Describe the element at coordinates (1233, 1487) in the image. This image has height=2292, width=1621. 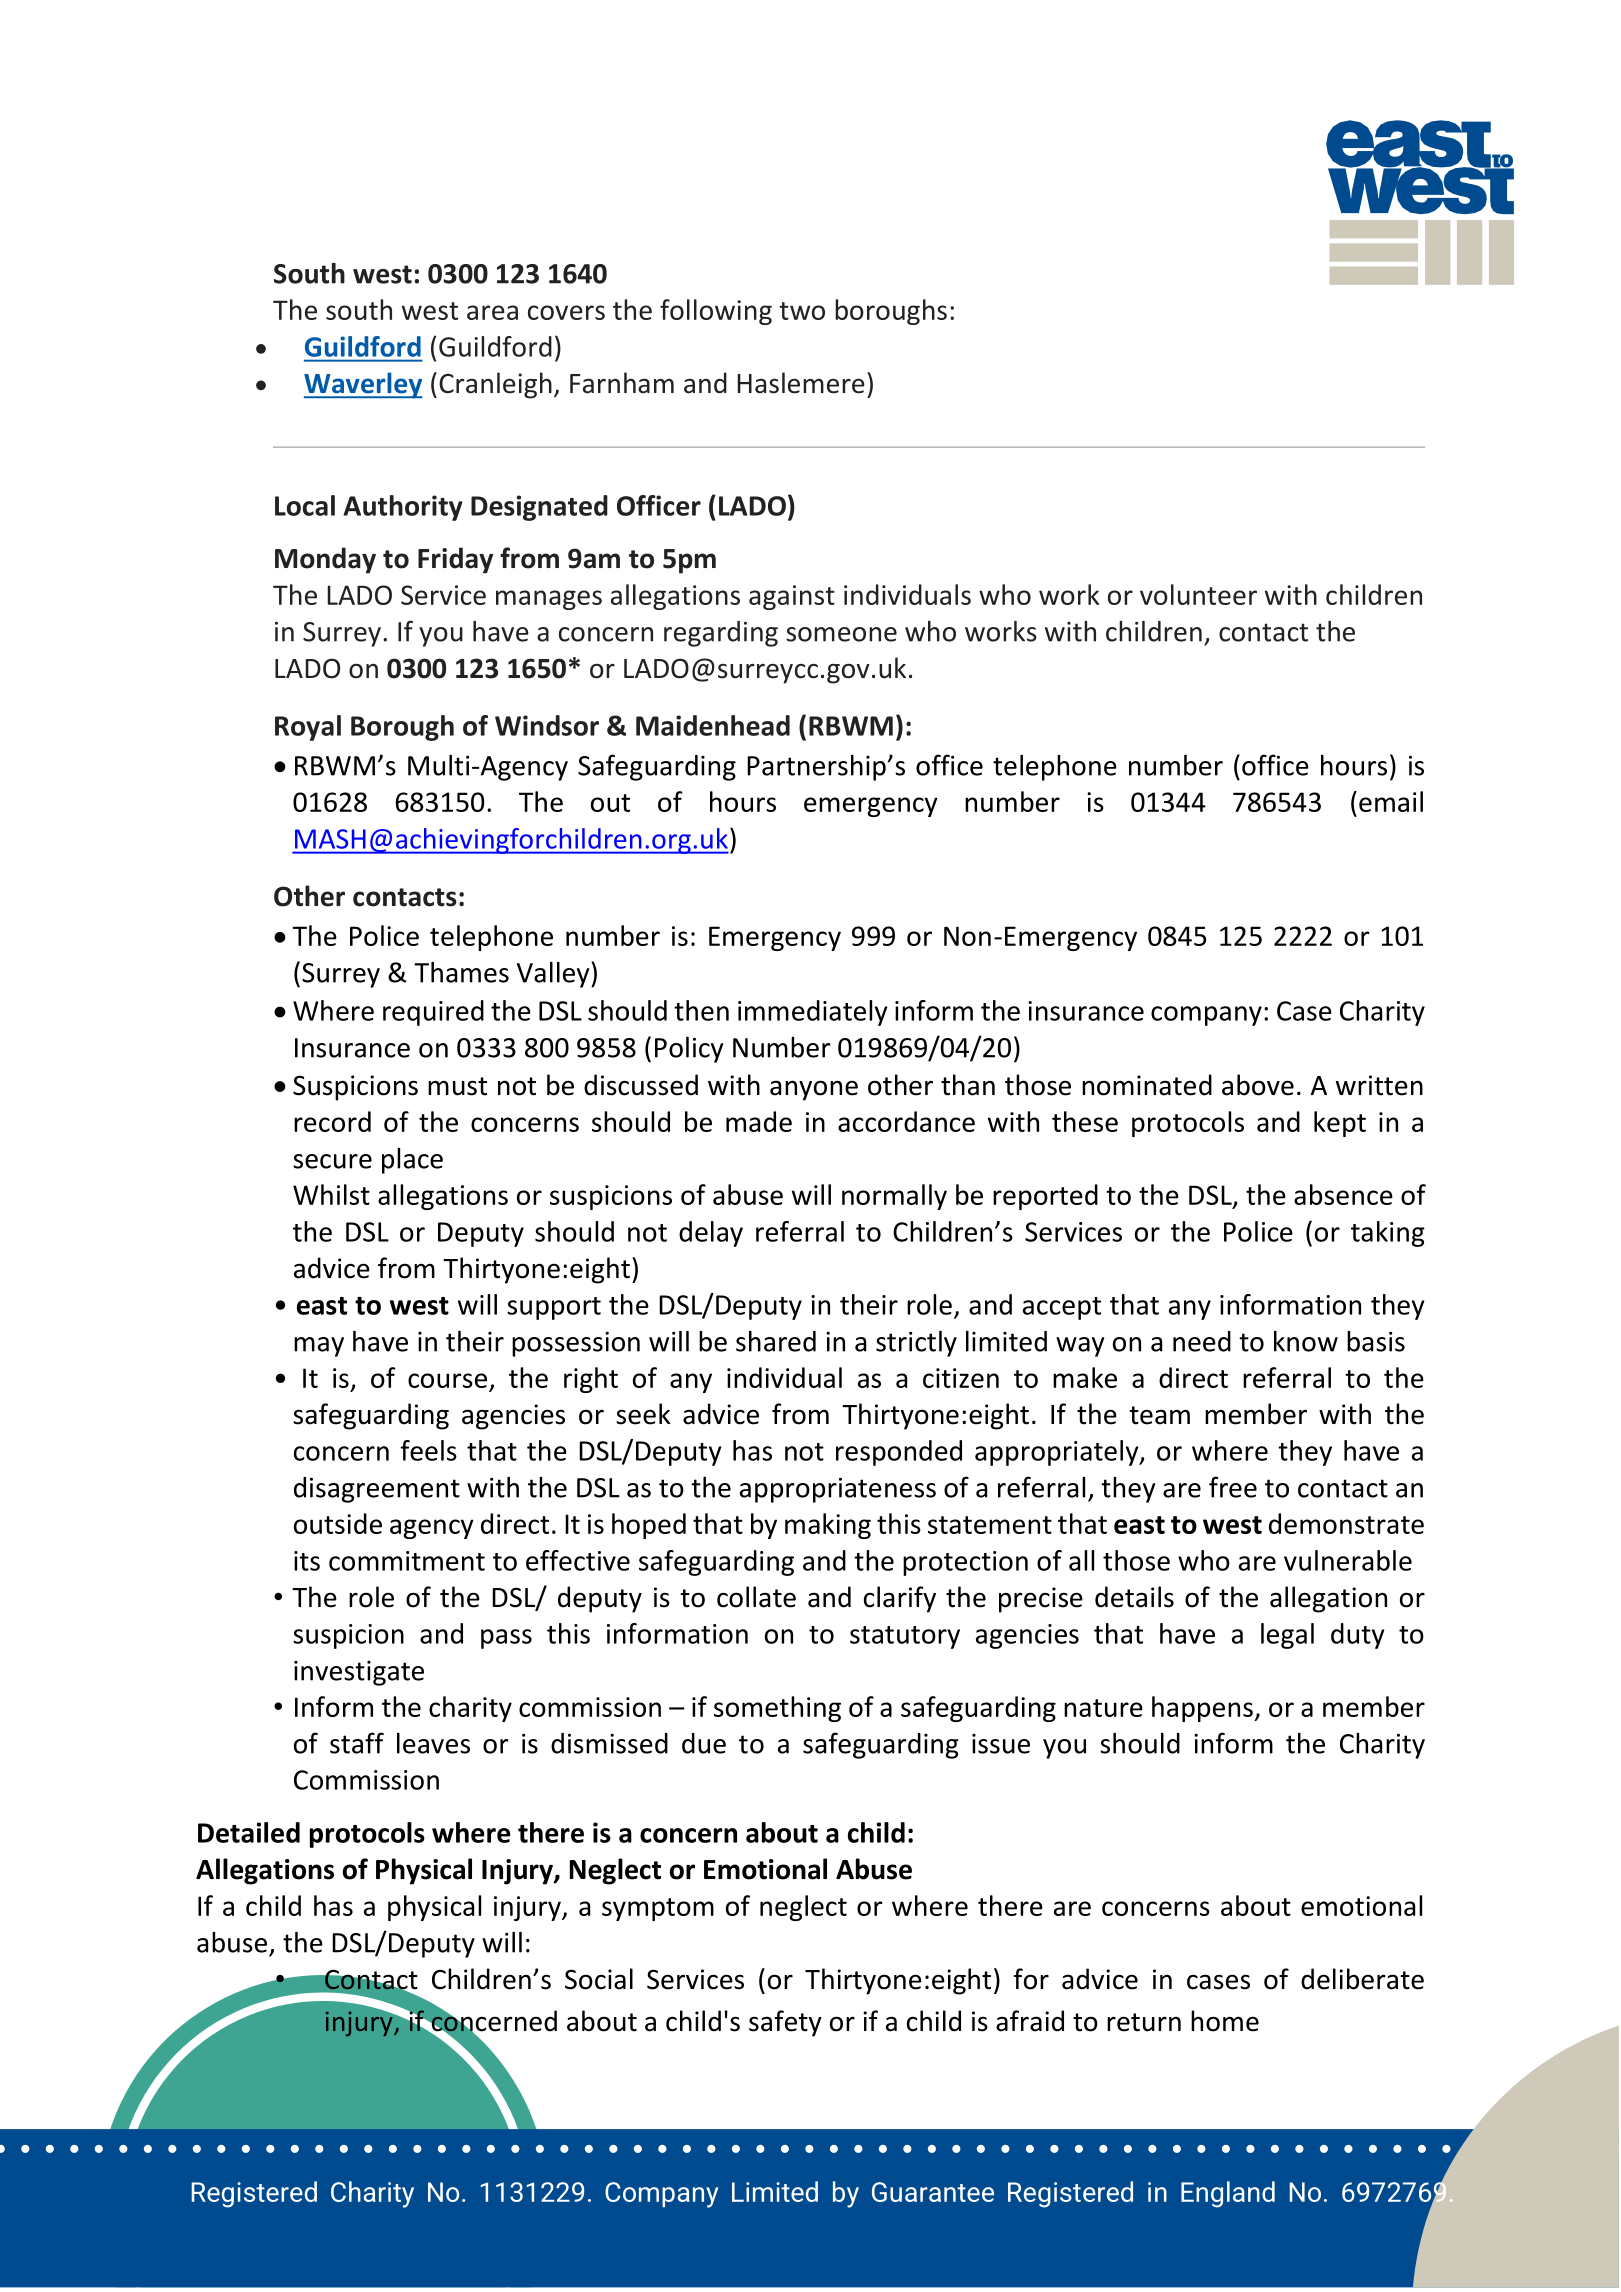
I see `free` at that location.
